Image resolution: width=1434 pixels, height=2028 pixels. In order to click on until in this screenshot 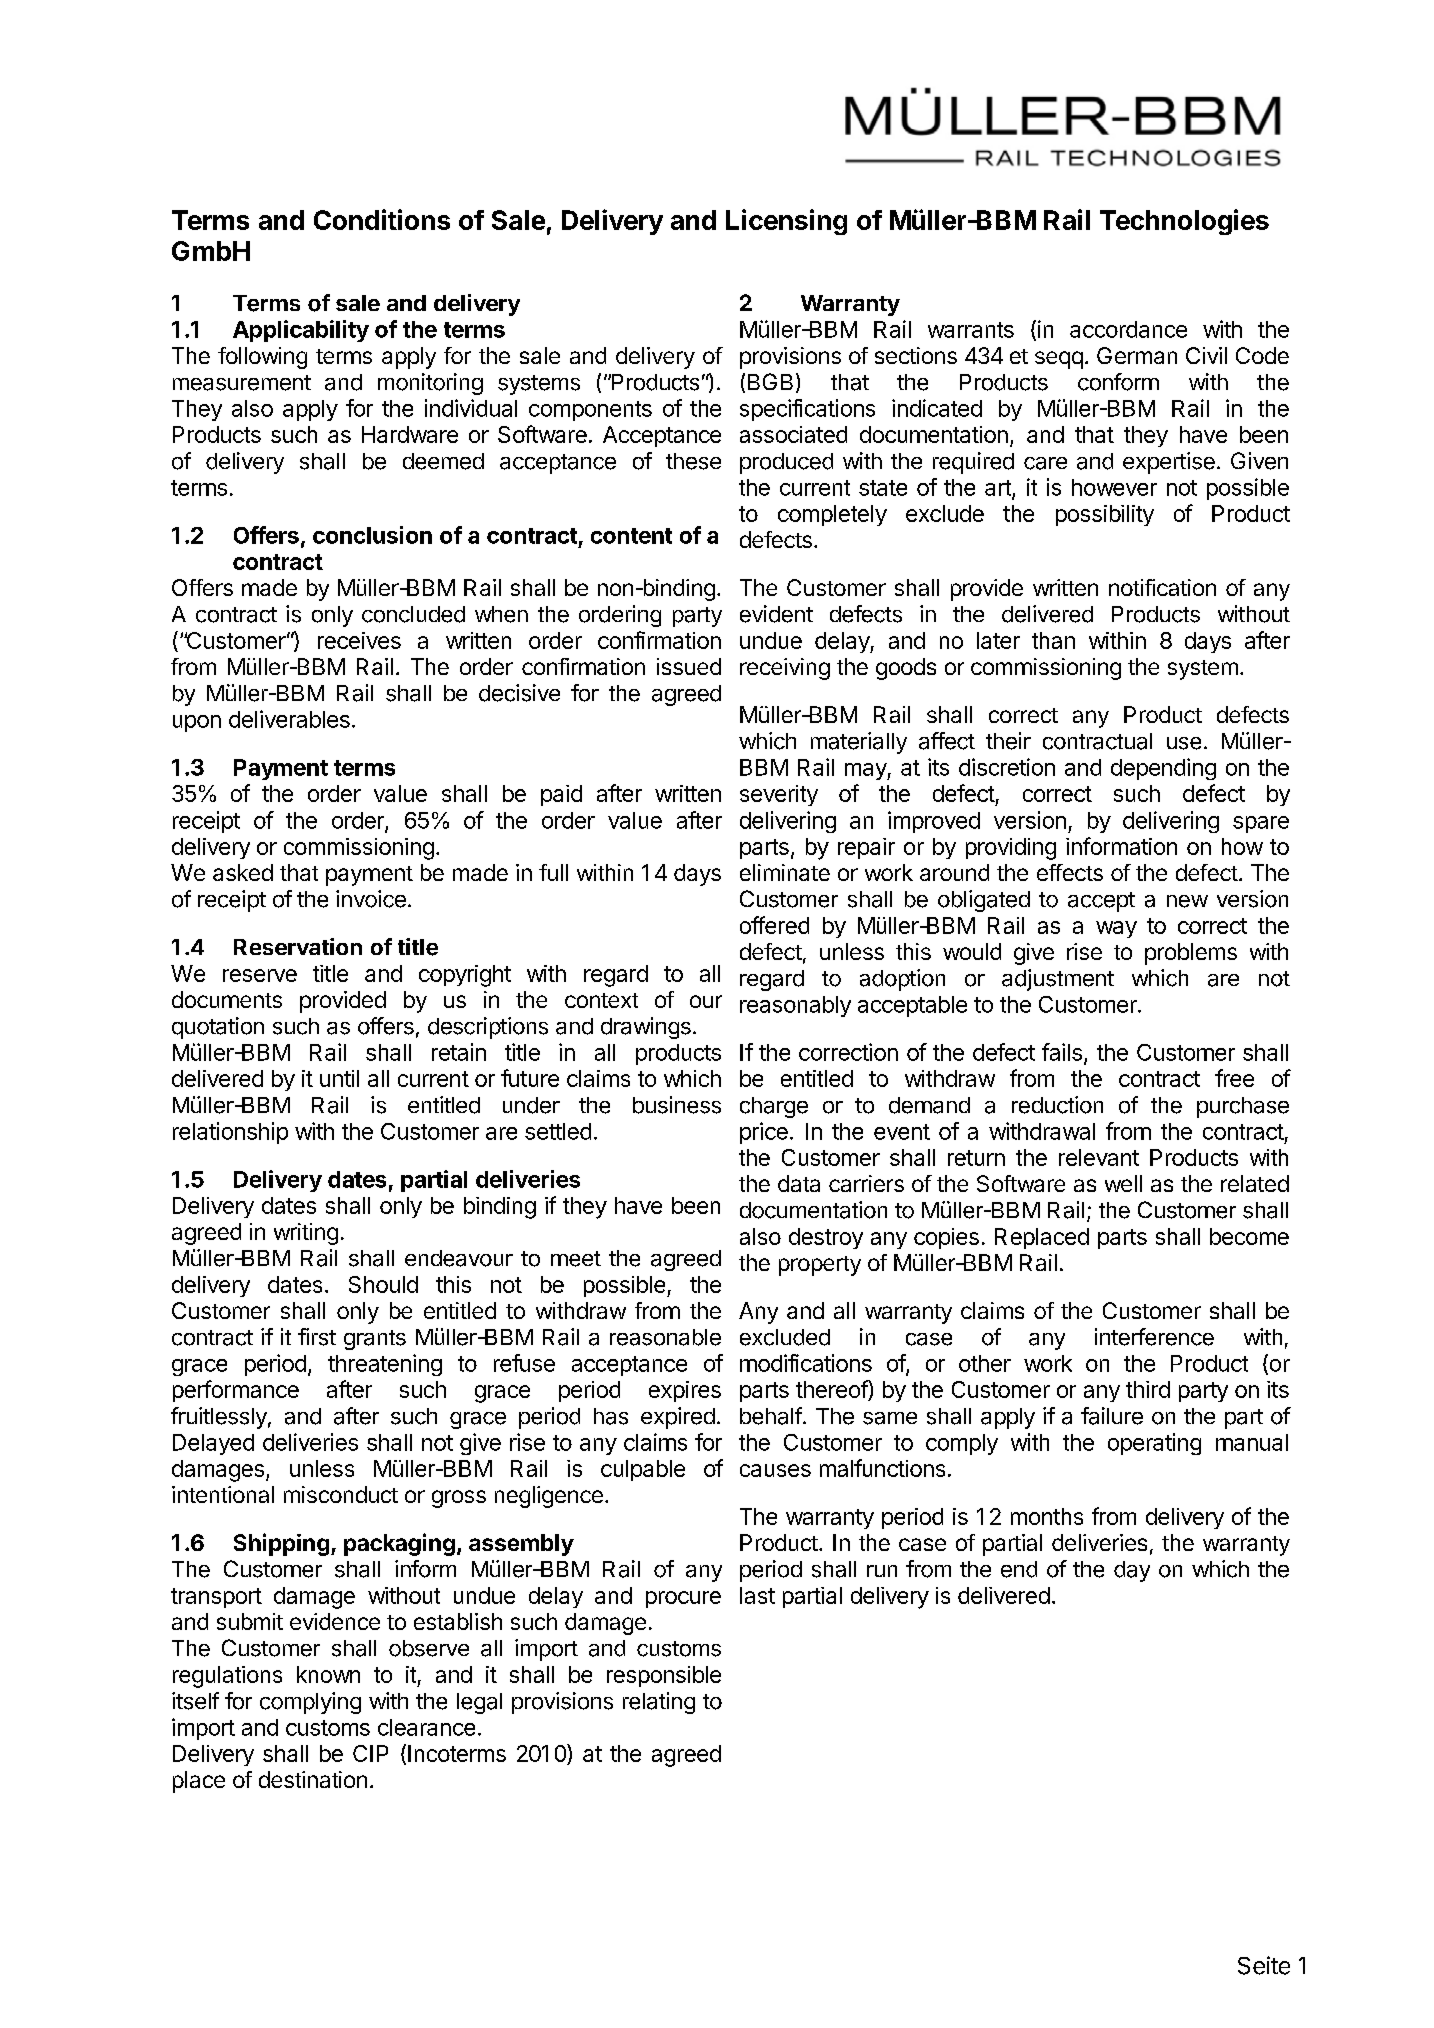, I will do `click(339, 1078)`.
